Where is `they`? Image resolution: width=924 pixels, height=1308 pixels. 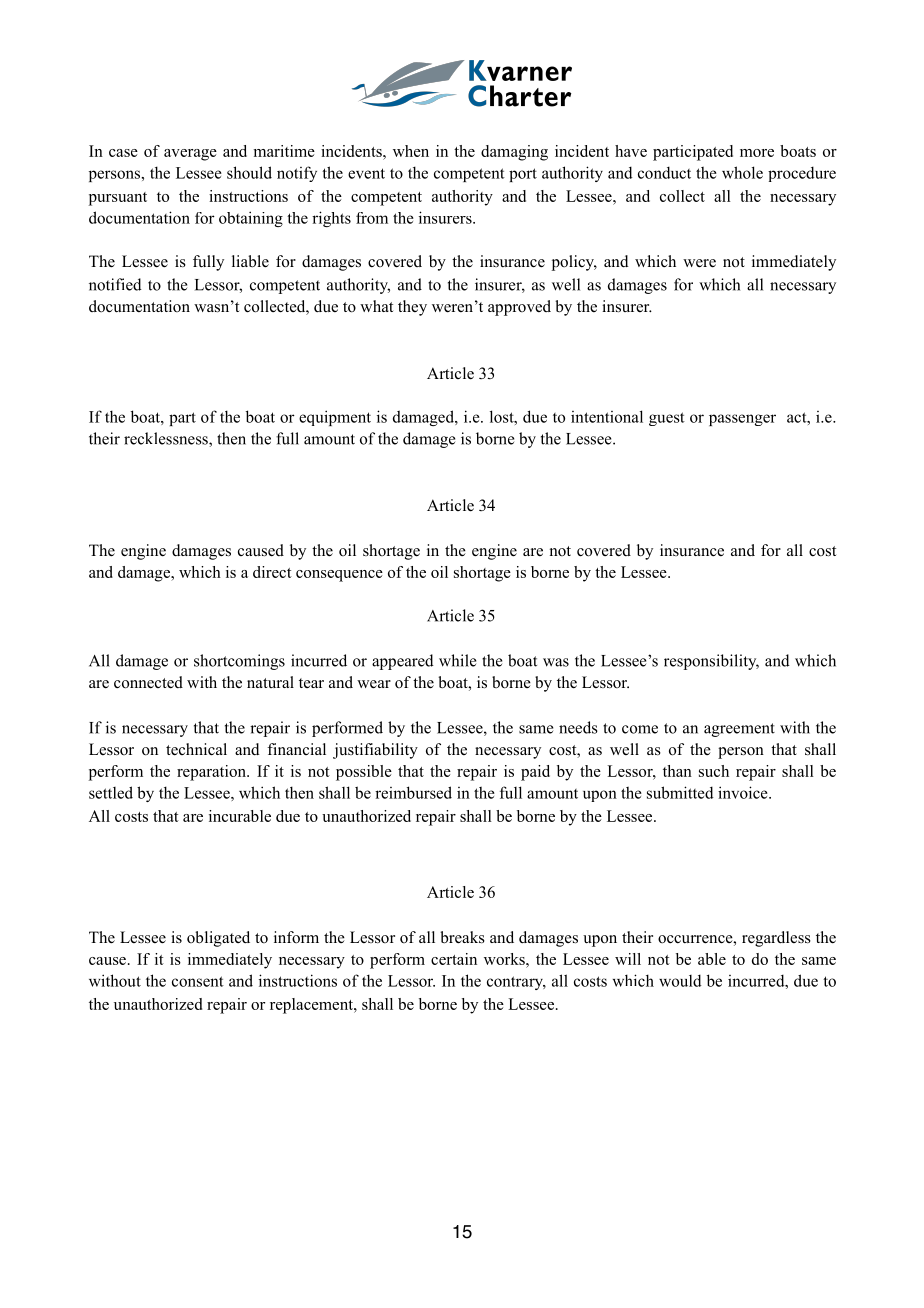 they is located at coordinates (412, 308).
